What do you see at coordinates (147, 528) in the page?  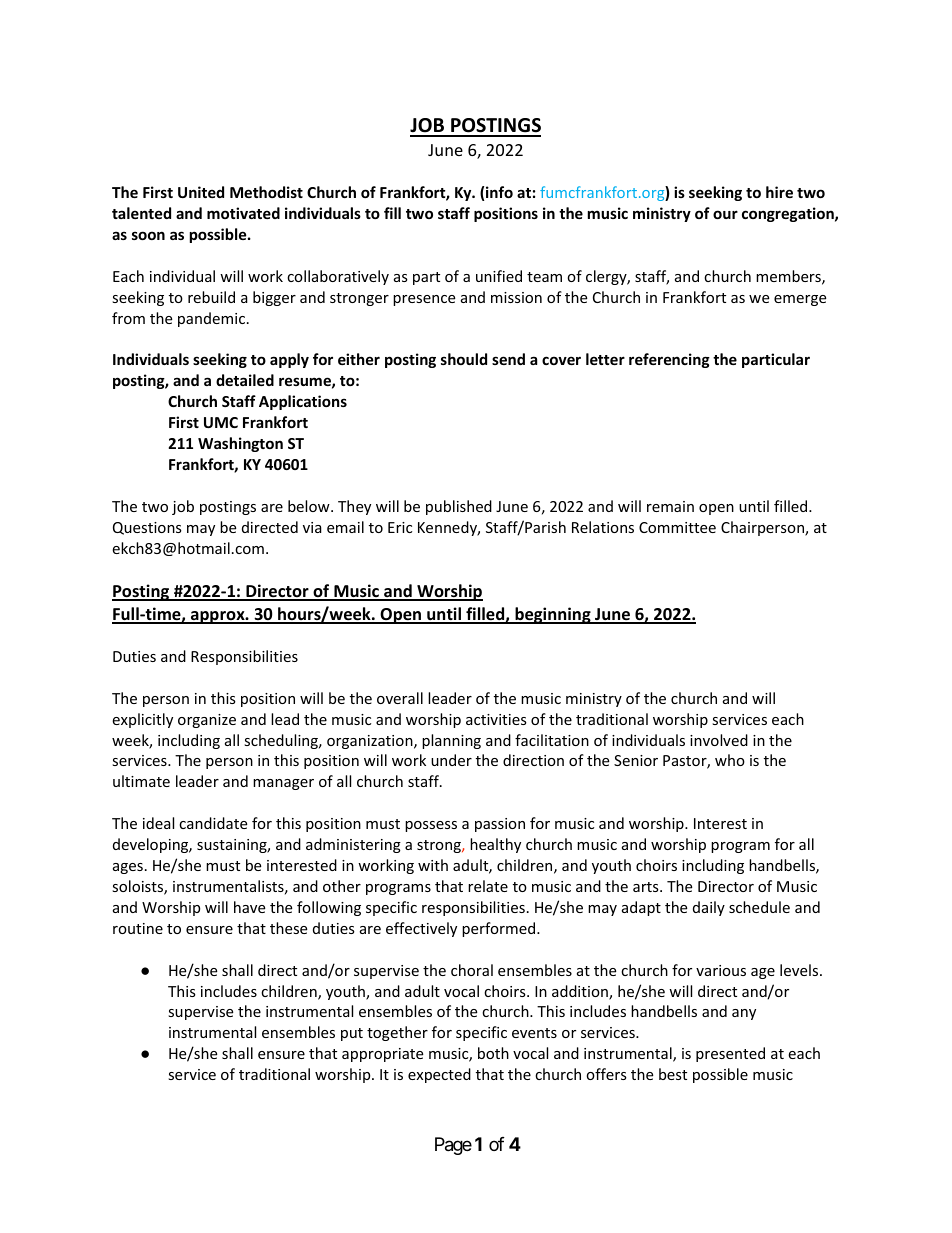 I see `Questions` at bounding box center [147, 528].
